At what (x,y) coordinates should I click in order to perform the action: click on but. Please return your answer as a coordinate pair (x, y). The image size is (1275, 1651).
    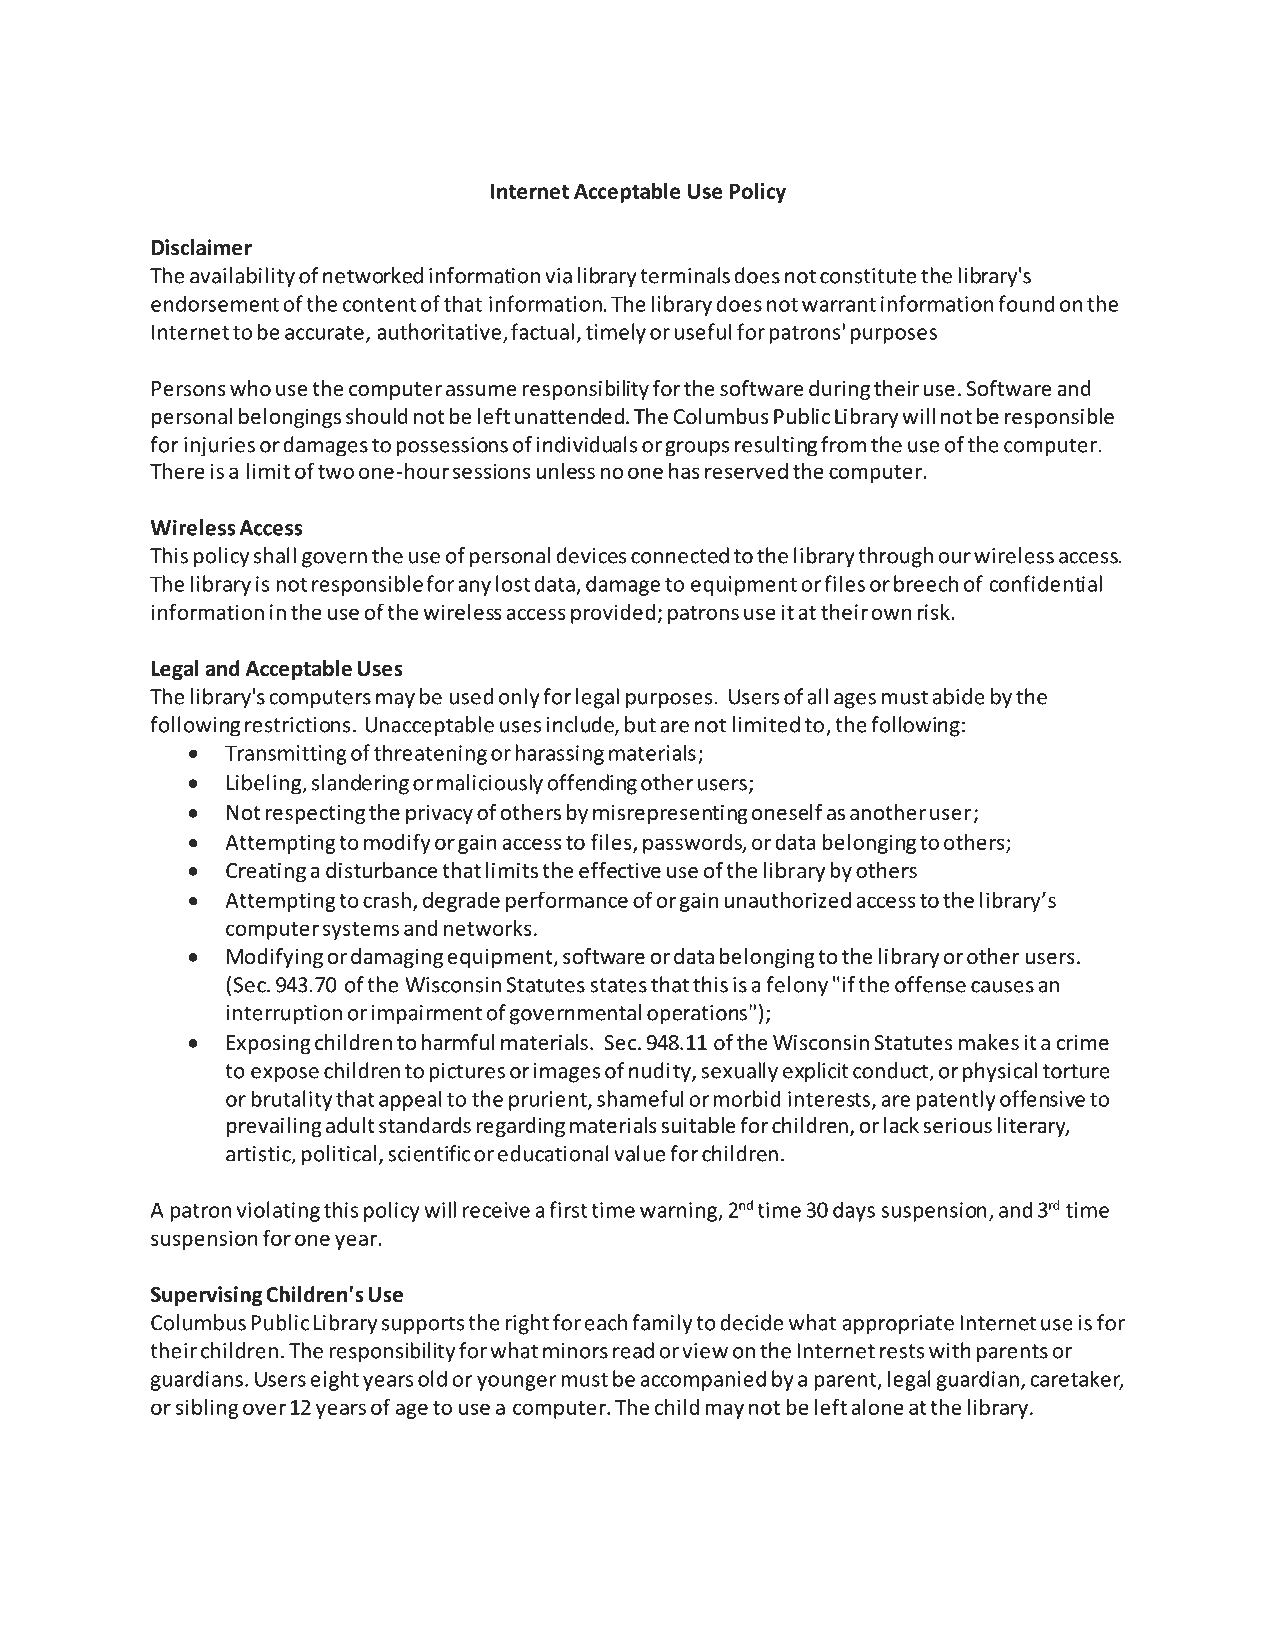
    Looking at the image, I should click on (640, 724).
